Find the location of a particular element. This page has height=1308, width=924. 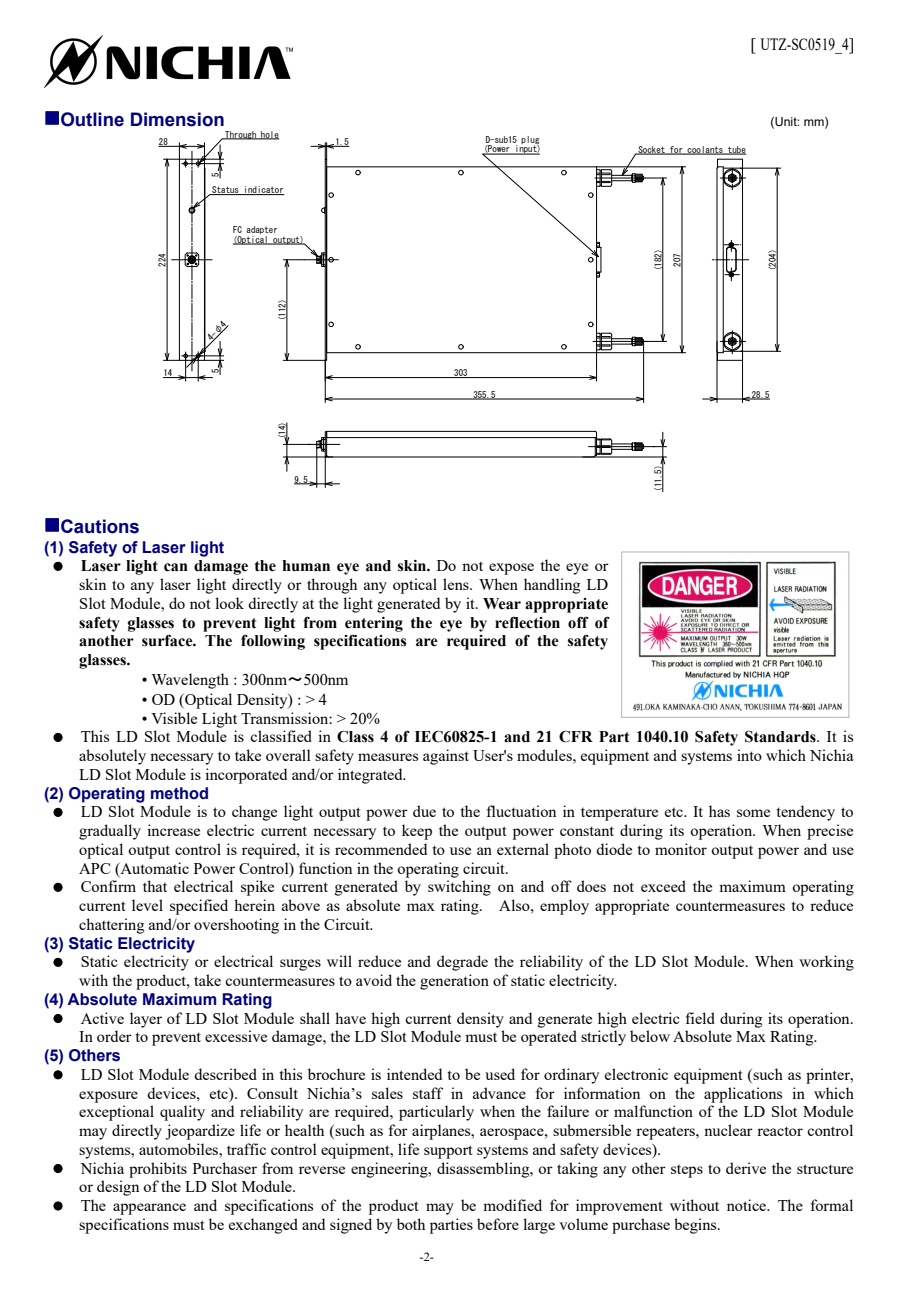

Standards is located at coordinates (781, 736).
